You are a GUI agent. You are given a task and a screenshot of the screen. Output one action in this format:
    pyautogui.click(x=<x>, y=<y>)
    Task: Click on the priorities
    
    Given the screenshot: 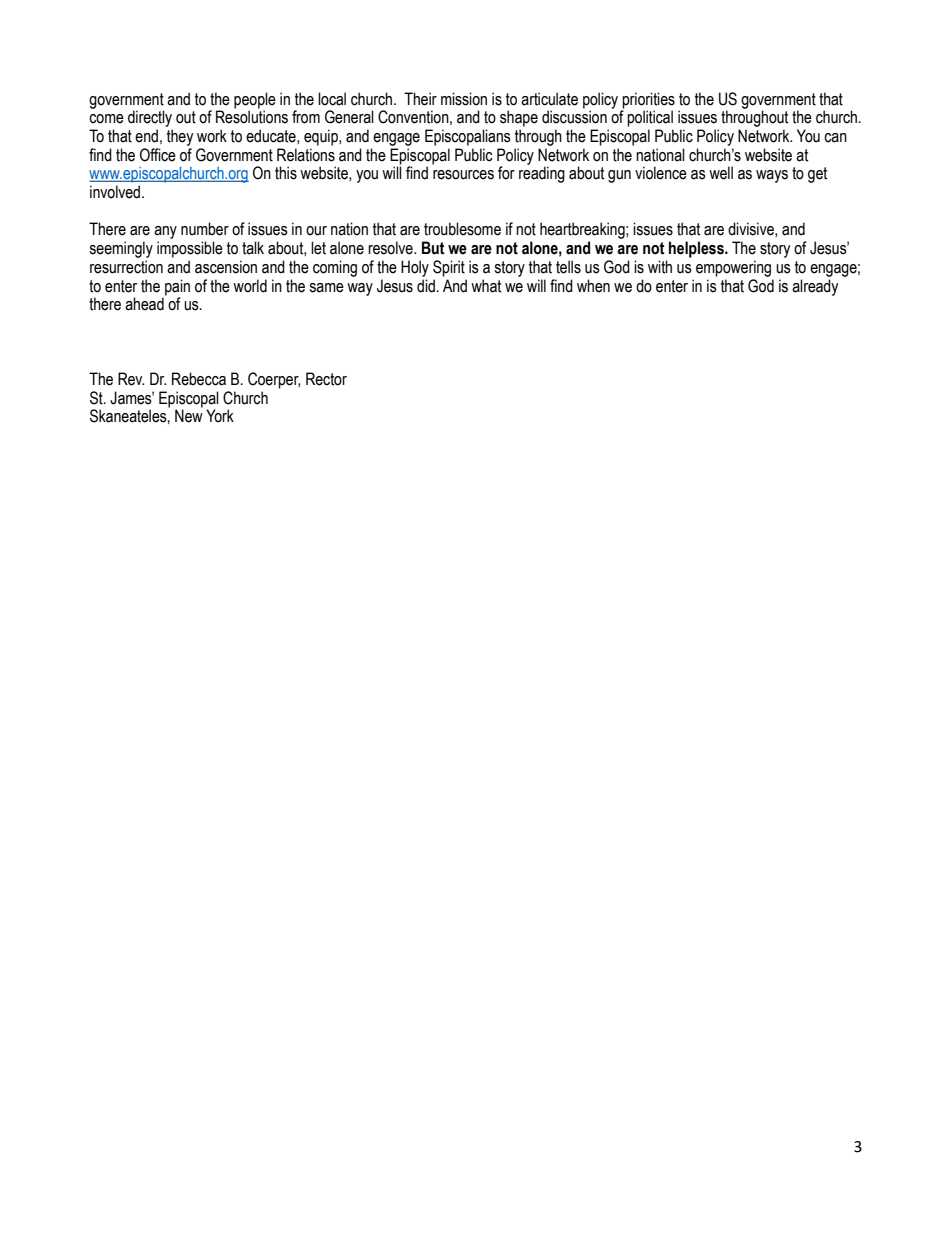 What is the action you would take?
    pyautogui.click(x=648, y=101)
